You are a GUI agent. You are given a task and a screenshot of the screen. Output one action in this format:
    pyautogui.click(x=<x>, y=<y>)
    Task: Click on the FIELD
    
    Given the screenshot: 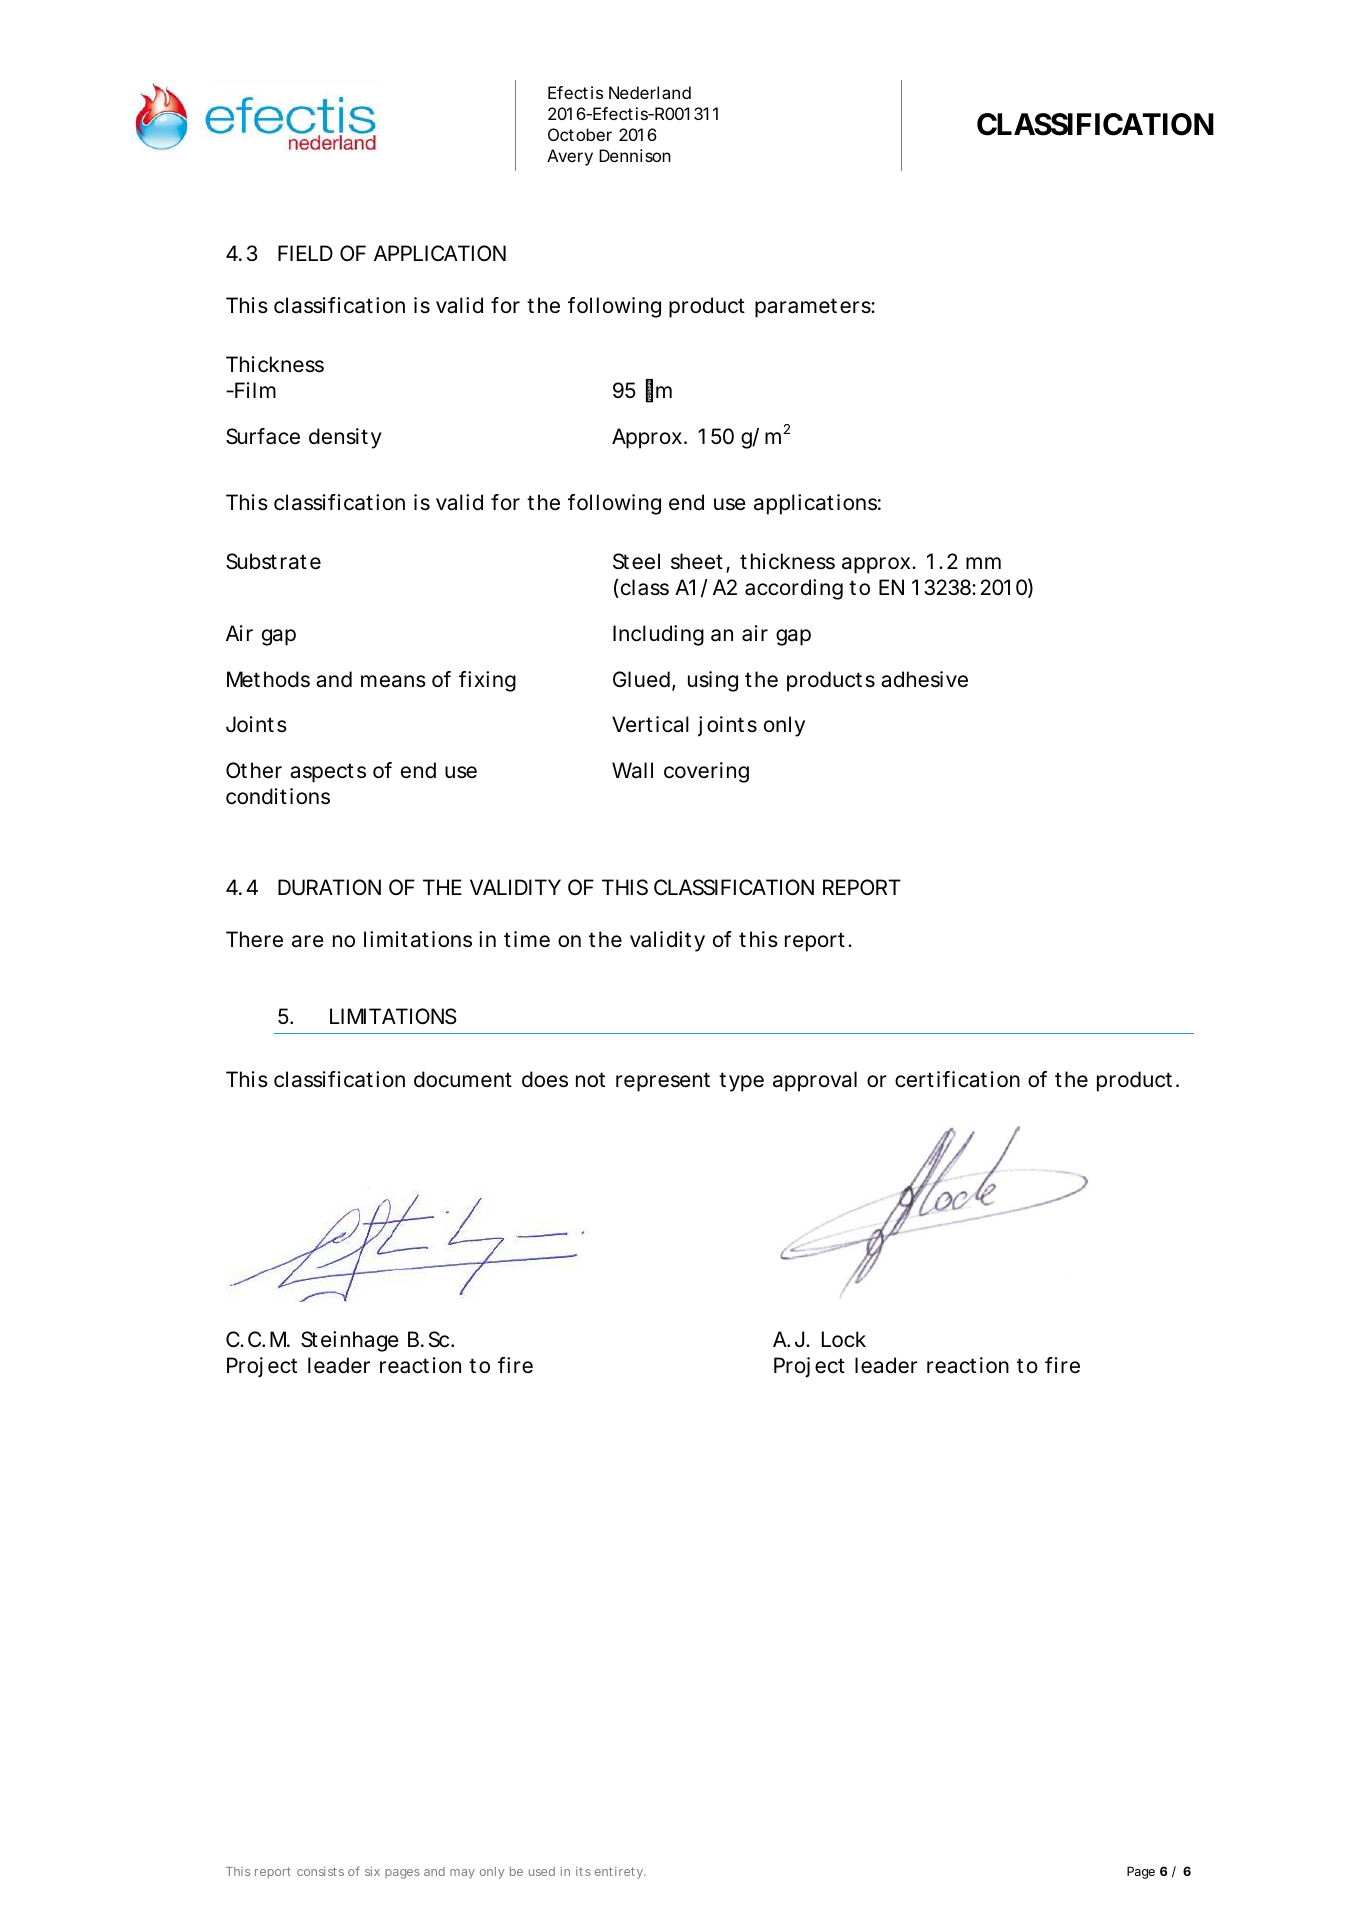 What is the action you would take?
    pyautogui.click(x=305, y=253)
